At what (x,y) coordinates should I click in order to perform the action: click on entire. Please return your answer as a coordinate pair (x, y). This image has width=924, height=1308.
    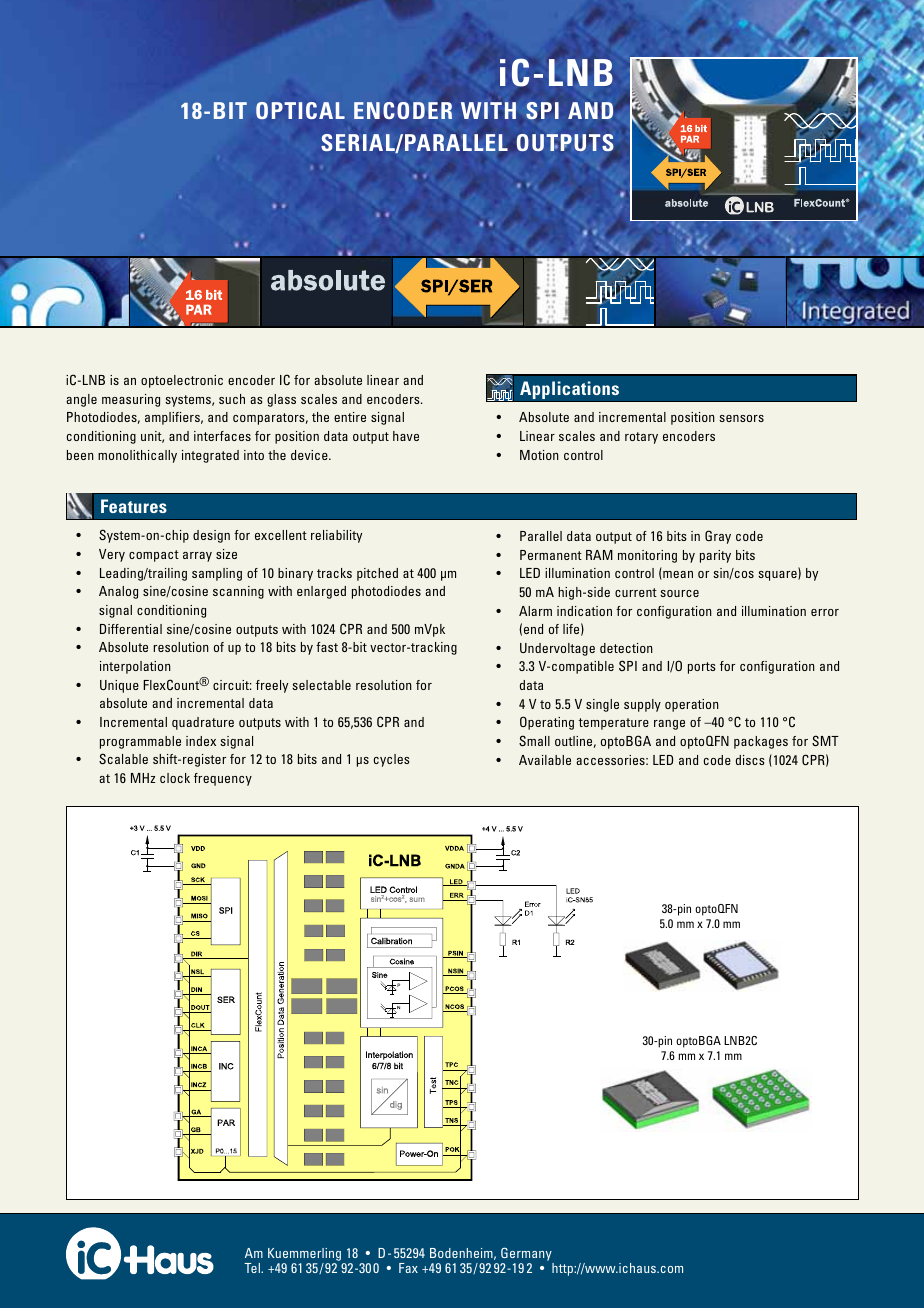
    Looking at the image, I should click on (350, 417).
